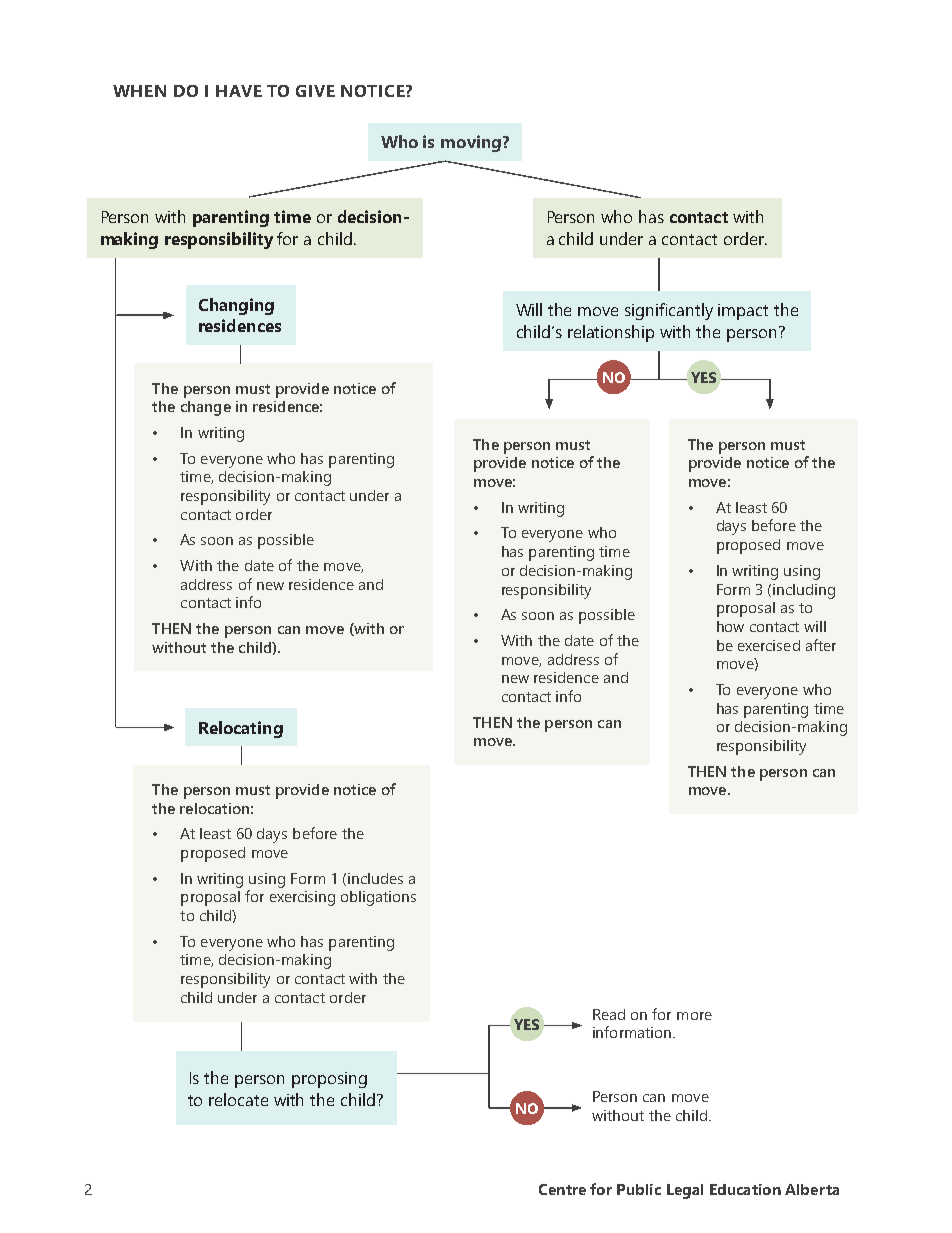 This image has height=1233, width=952. Describe the element at coordinates (730, 626) in the image. I see `how` at that location.
